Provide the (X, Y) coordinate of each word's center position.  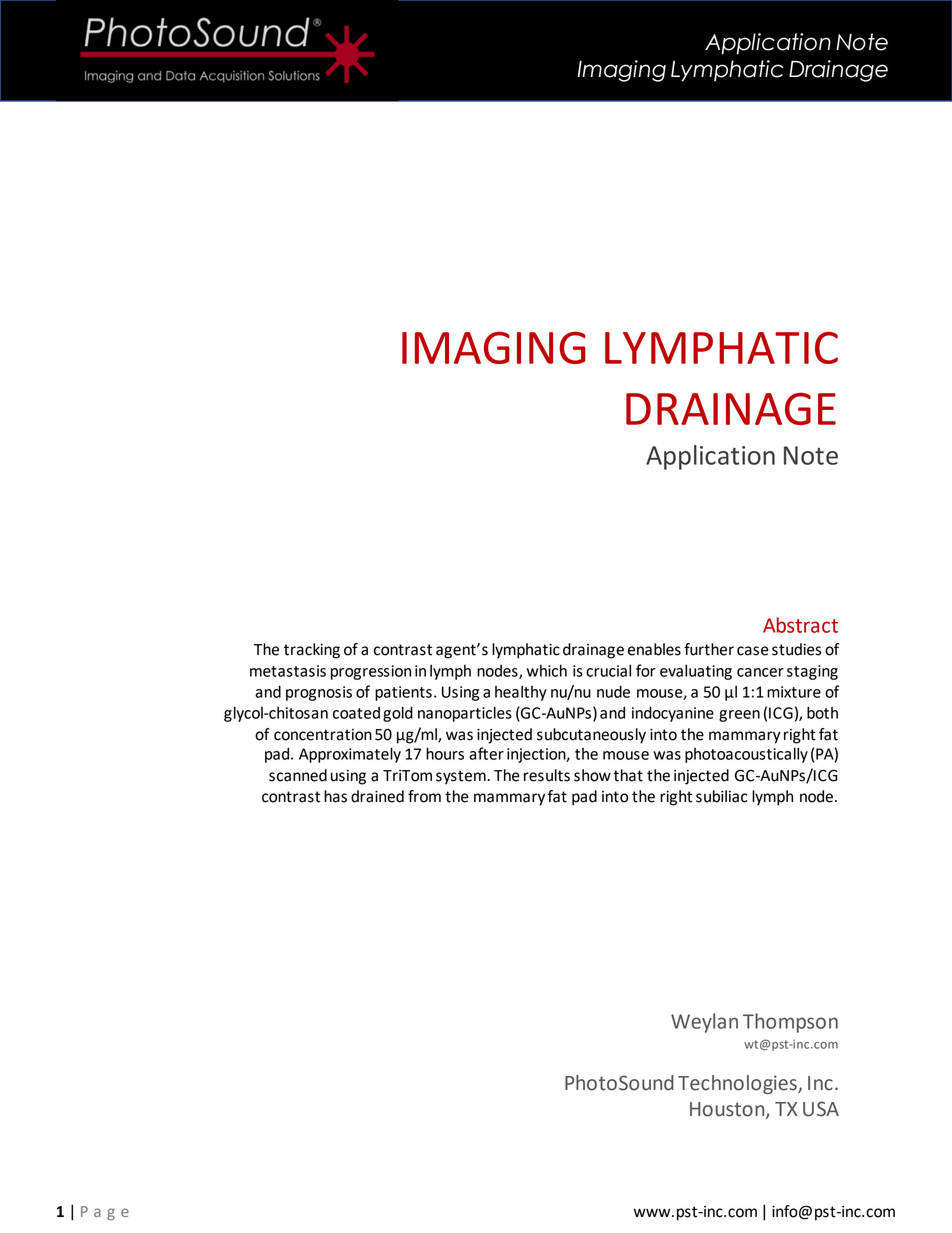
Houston (728, 1110)
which (547, 670)
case (753, 651)
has (335, 796)
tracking (312, 651)
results (547, 775)
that (628, 775)
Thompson (790, 1023)
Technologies (738, 1084)
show (592, 775)
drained (377, 796)
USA (821, 1109)
